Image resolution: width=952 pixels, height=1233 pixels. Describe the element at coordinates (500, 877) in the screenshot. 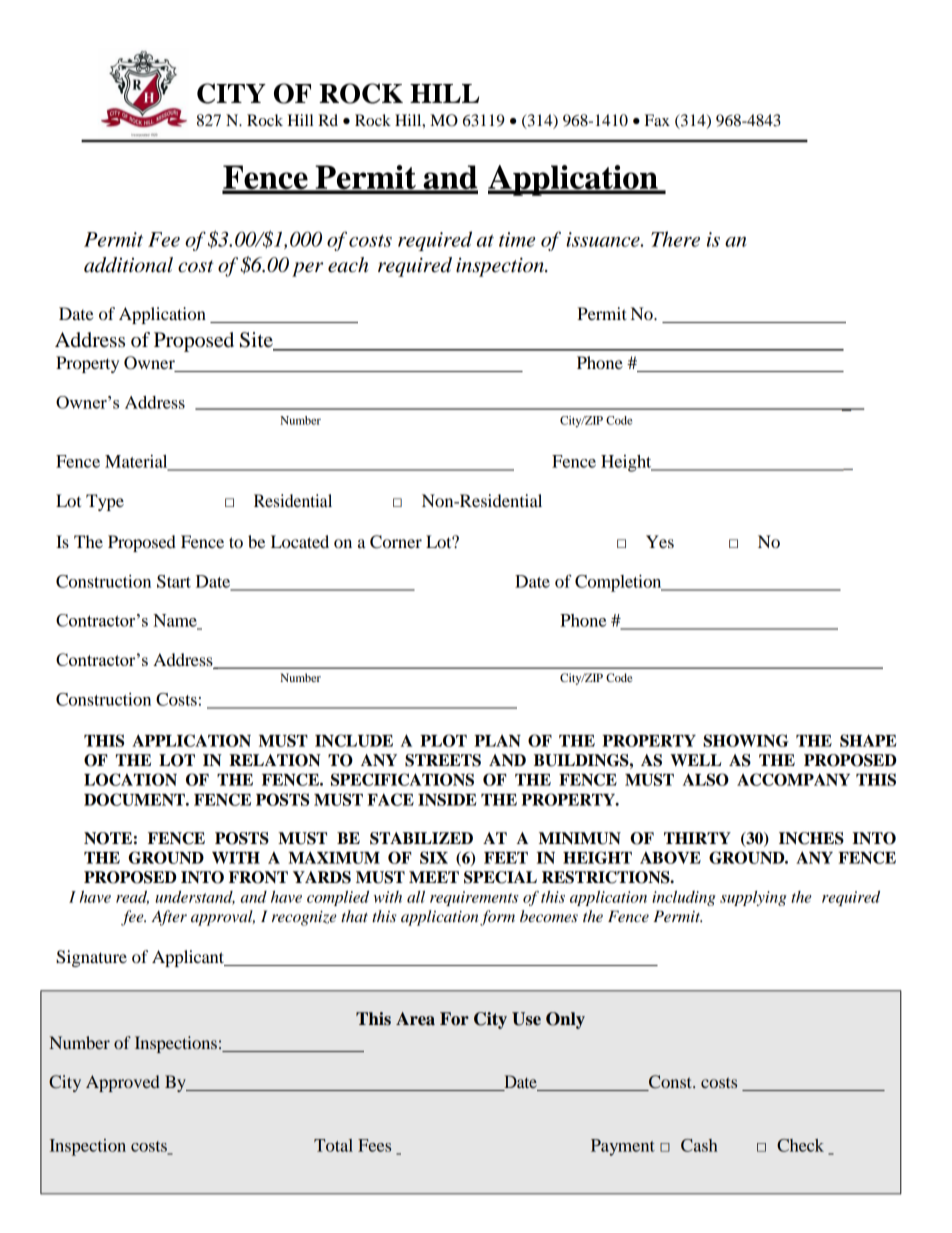

I see `SPECIAL` at that location.
